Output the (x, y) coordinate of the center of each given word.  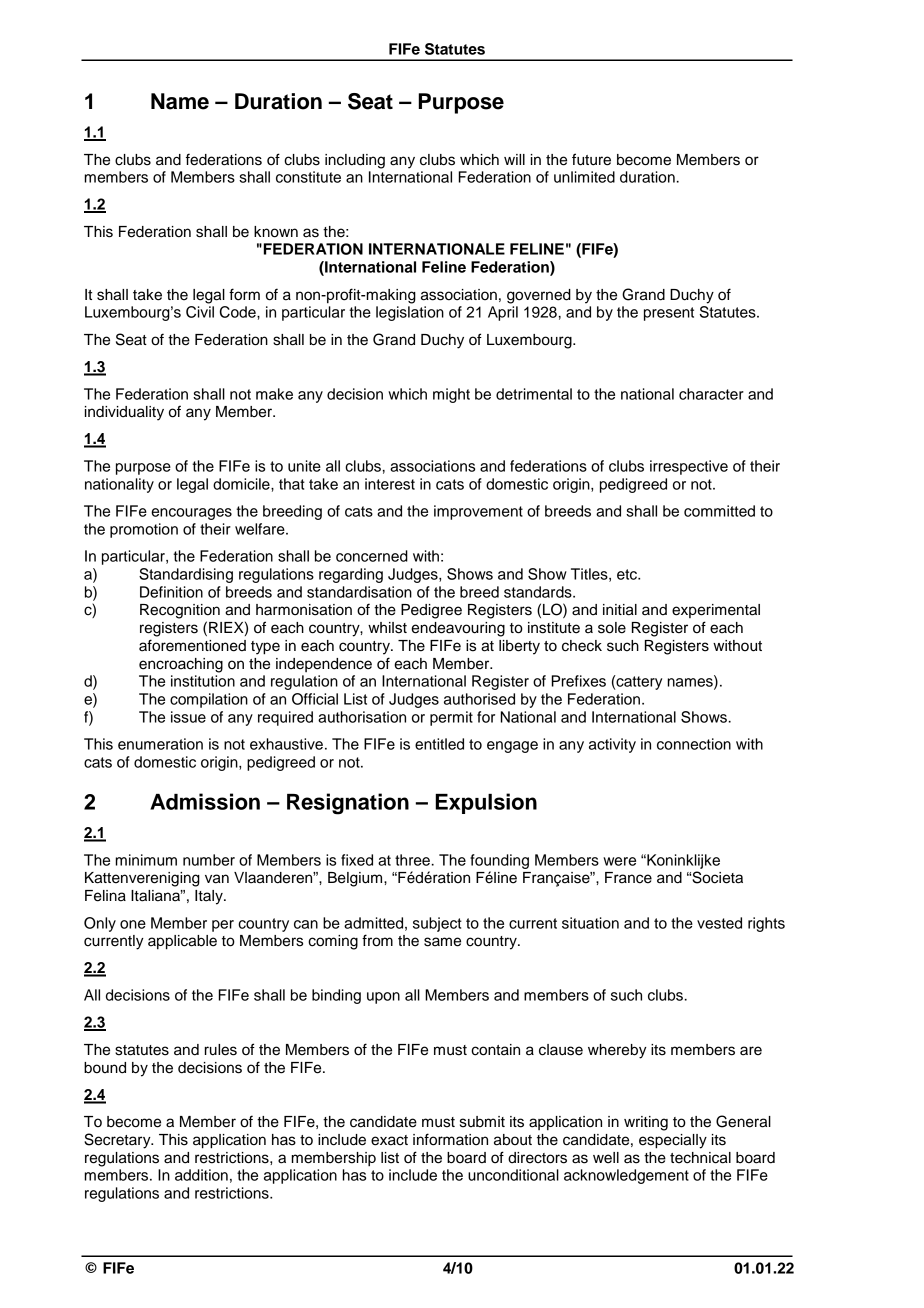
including (355, 161)
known (276, 232)
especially (673, 1141)
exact (389, 1140)
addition (201, 1175)
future (591, 159)
